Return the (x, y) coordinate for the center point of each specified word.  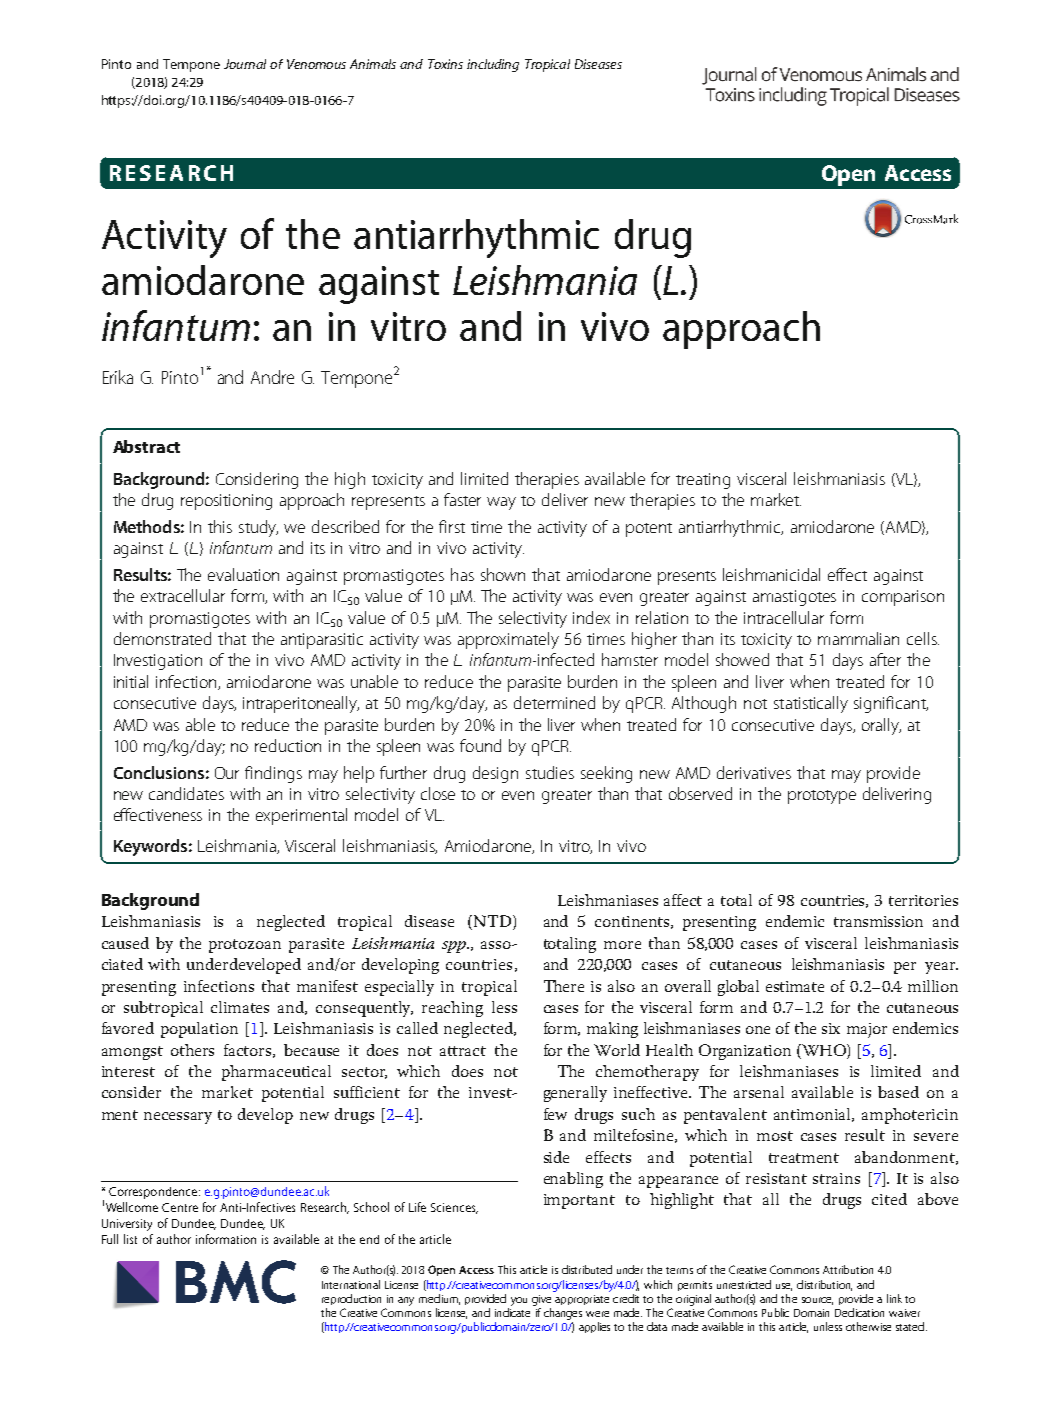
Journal (245, 64)
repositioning (226, 502)
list (130, 1239)
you (519, 1301)
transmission (878, 921)
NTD (491, 922)
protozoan (245, 946)
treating (703, 481)
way (501, 503)
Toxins (445, 64)
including (493, 65)
